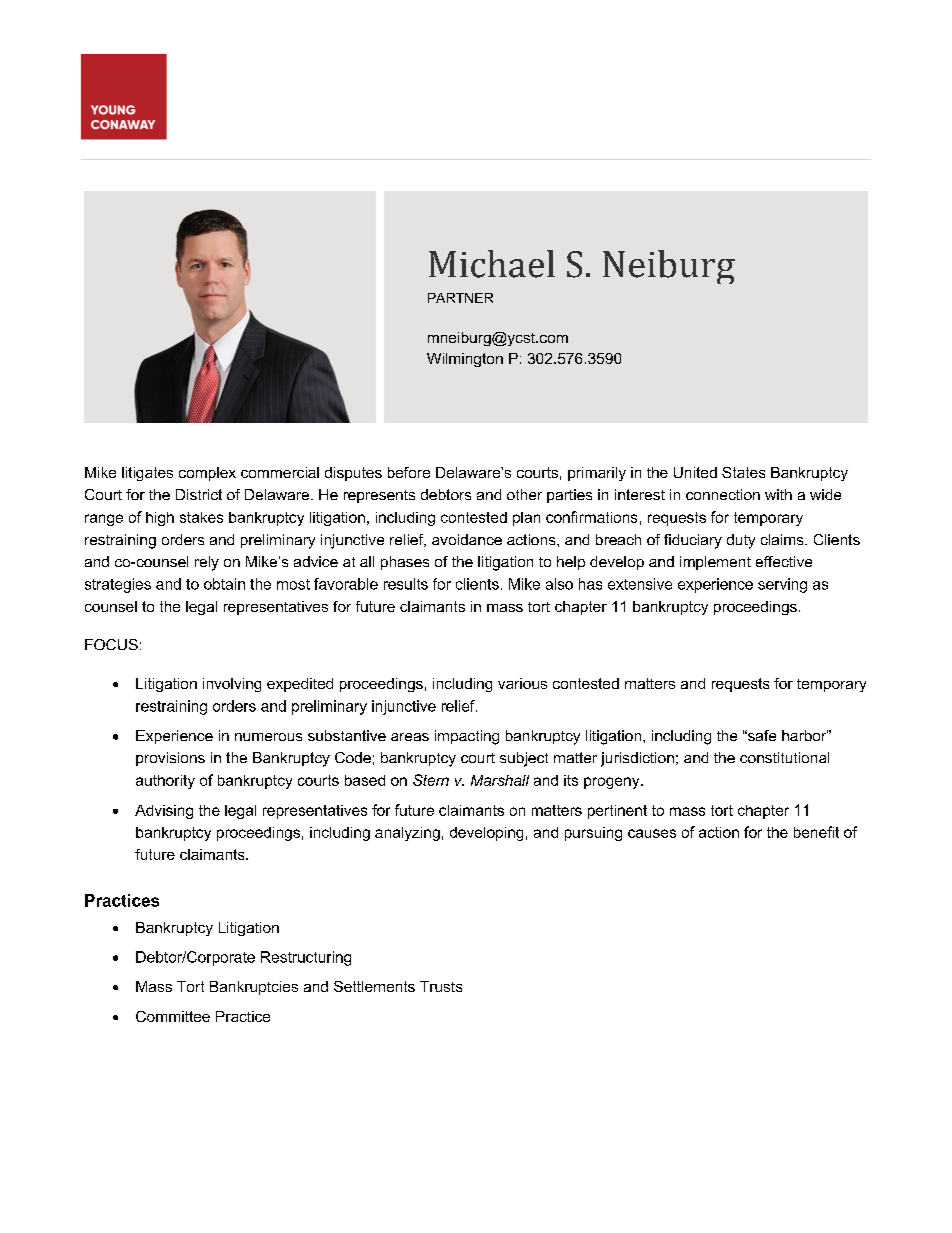 The image size is (952, 1233). I want to click on serving, so click(782, 585).
